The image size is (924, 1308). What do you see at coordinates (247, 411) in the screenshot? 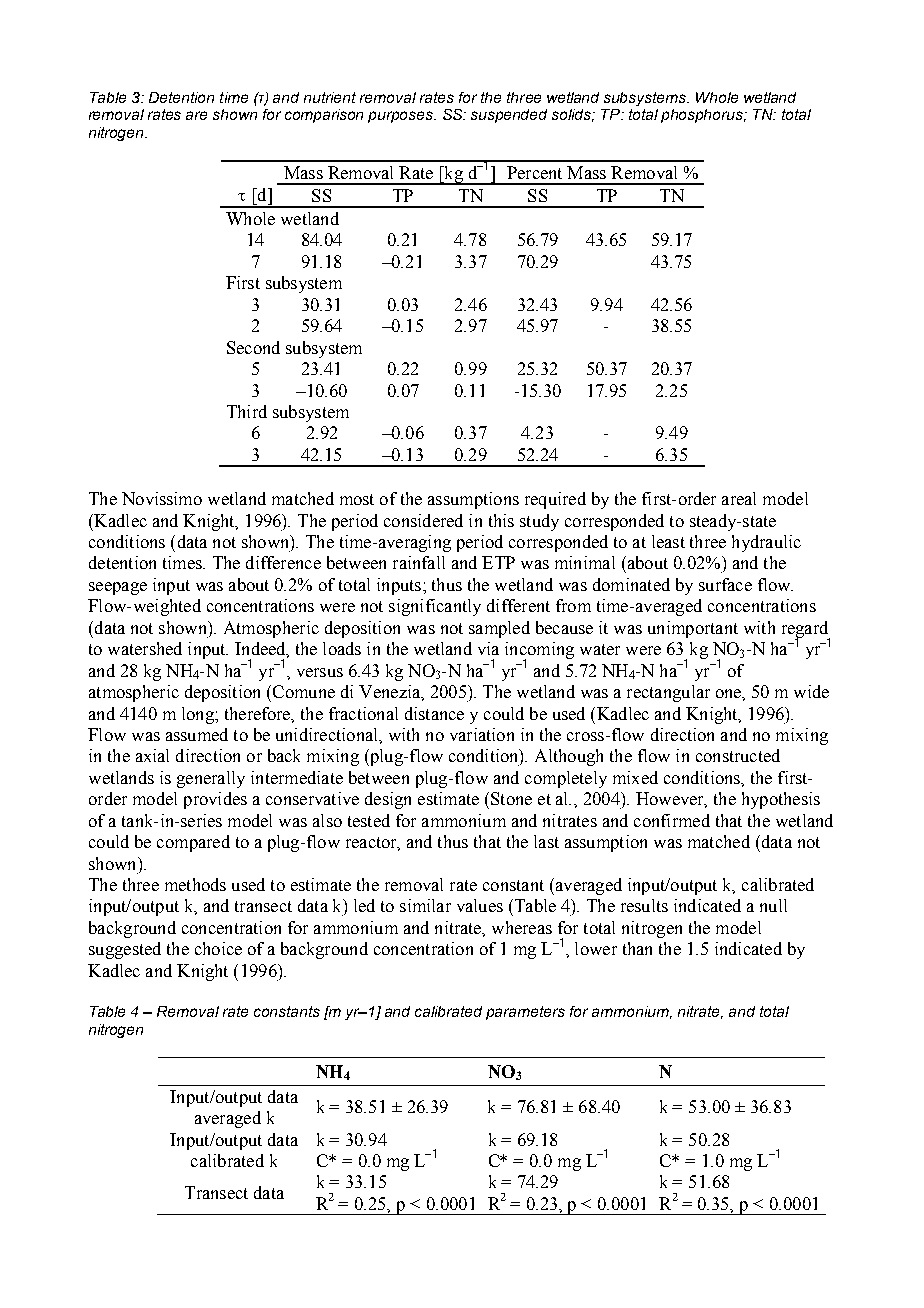
I see `Third` at bounding box center [247, 411].
